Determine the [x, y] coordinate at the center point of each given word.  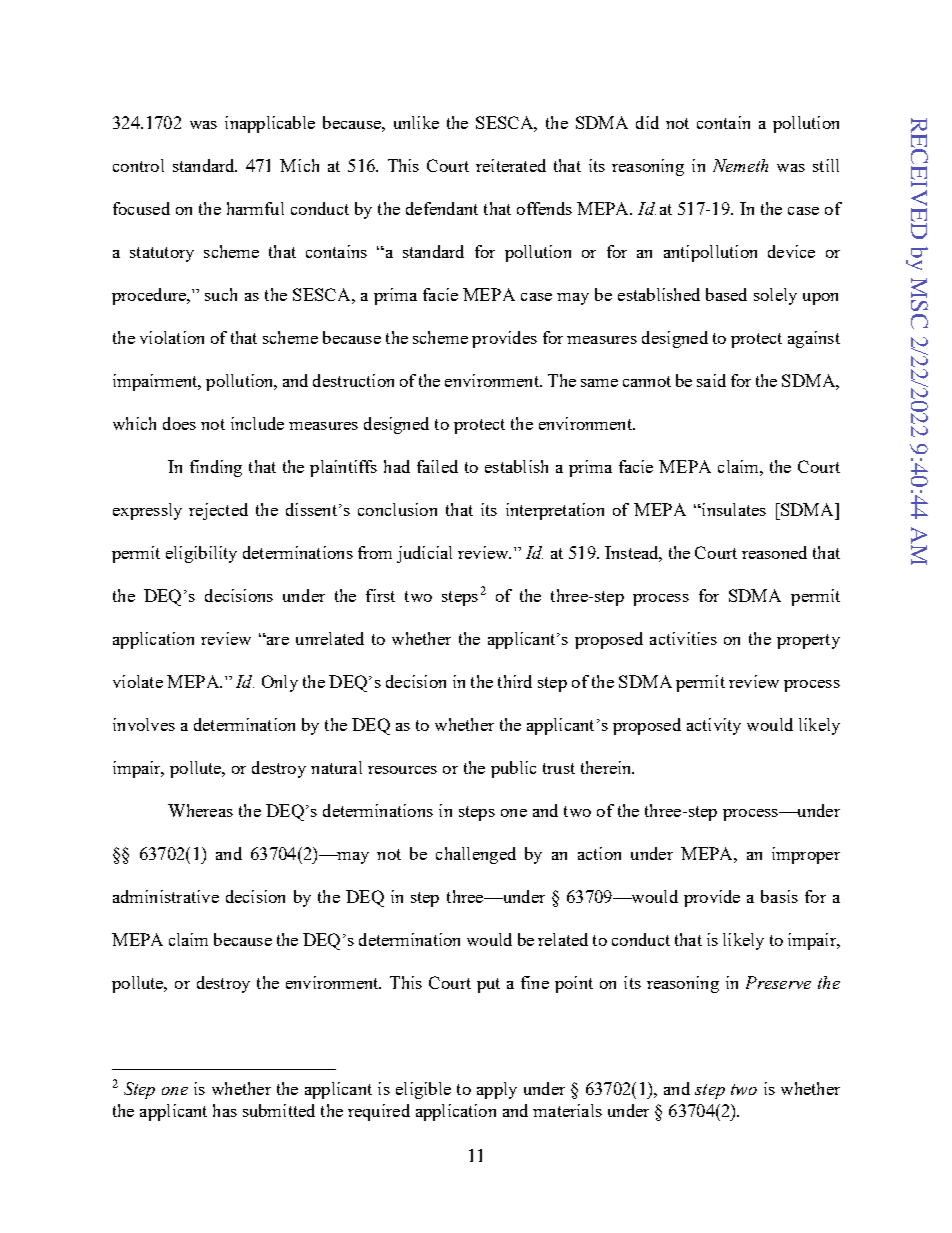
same [599, 383]
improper [806, 855]
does [179, 423]
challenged [476, 855]
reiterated [511, 165]
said [711, 380]
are [276, 640]
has [225, 1110]
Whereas [200, 810]
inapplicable [270, 124]
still [826, 165]
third [515, 681]
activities [683, 638]
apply [497, 1090]
